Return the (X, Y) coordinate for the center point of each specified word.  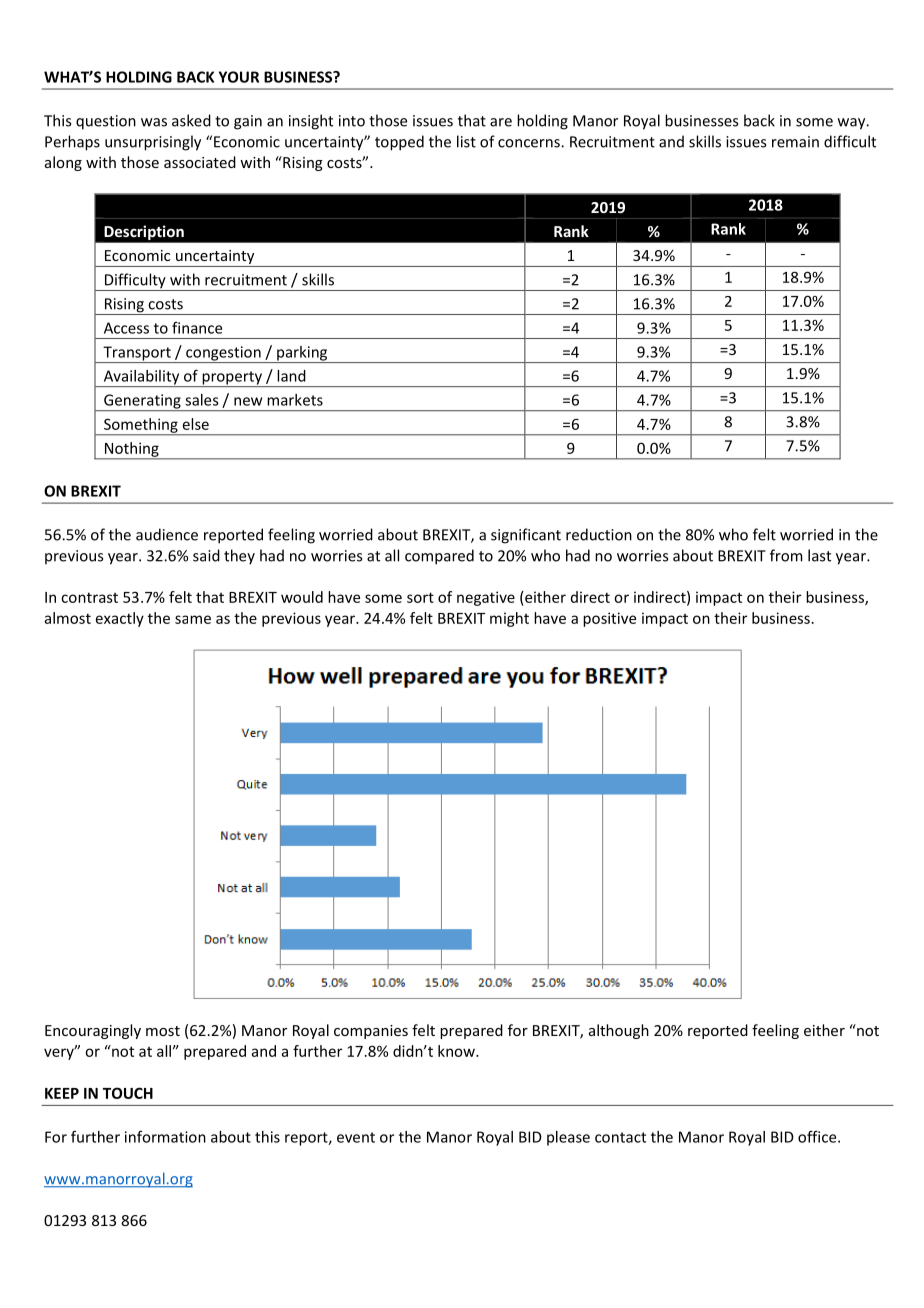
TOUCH (128, 1093)
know (457, 1051)
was (154, 122)
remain (795, 142)
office (818, 1137)
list (466, 141)
